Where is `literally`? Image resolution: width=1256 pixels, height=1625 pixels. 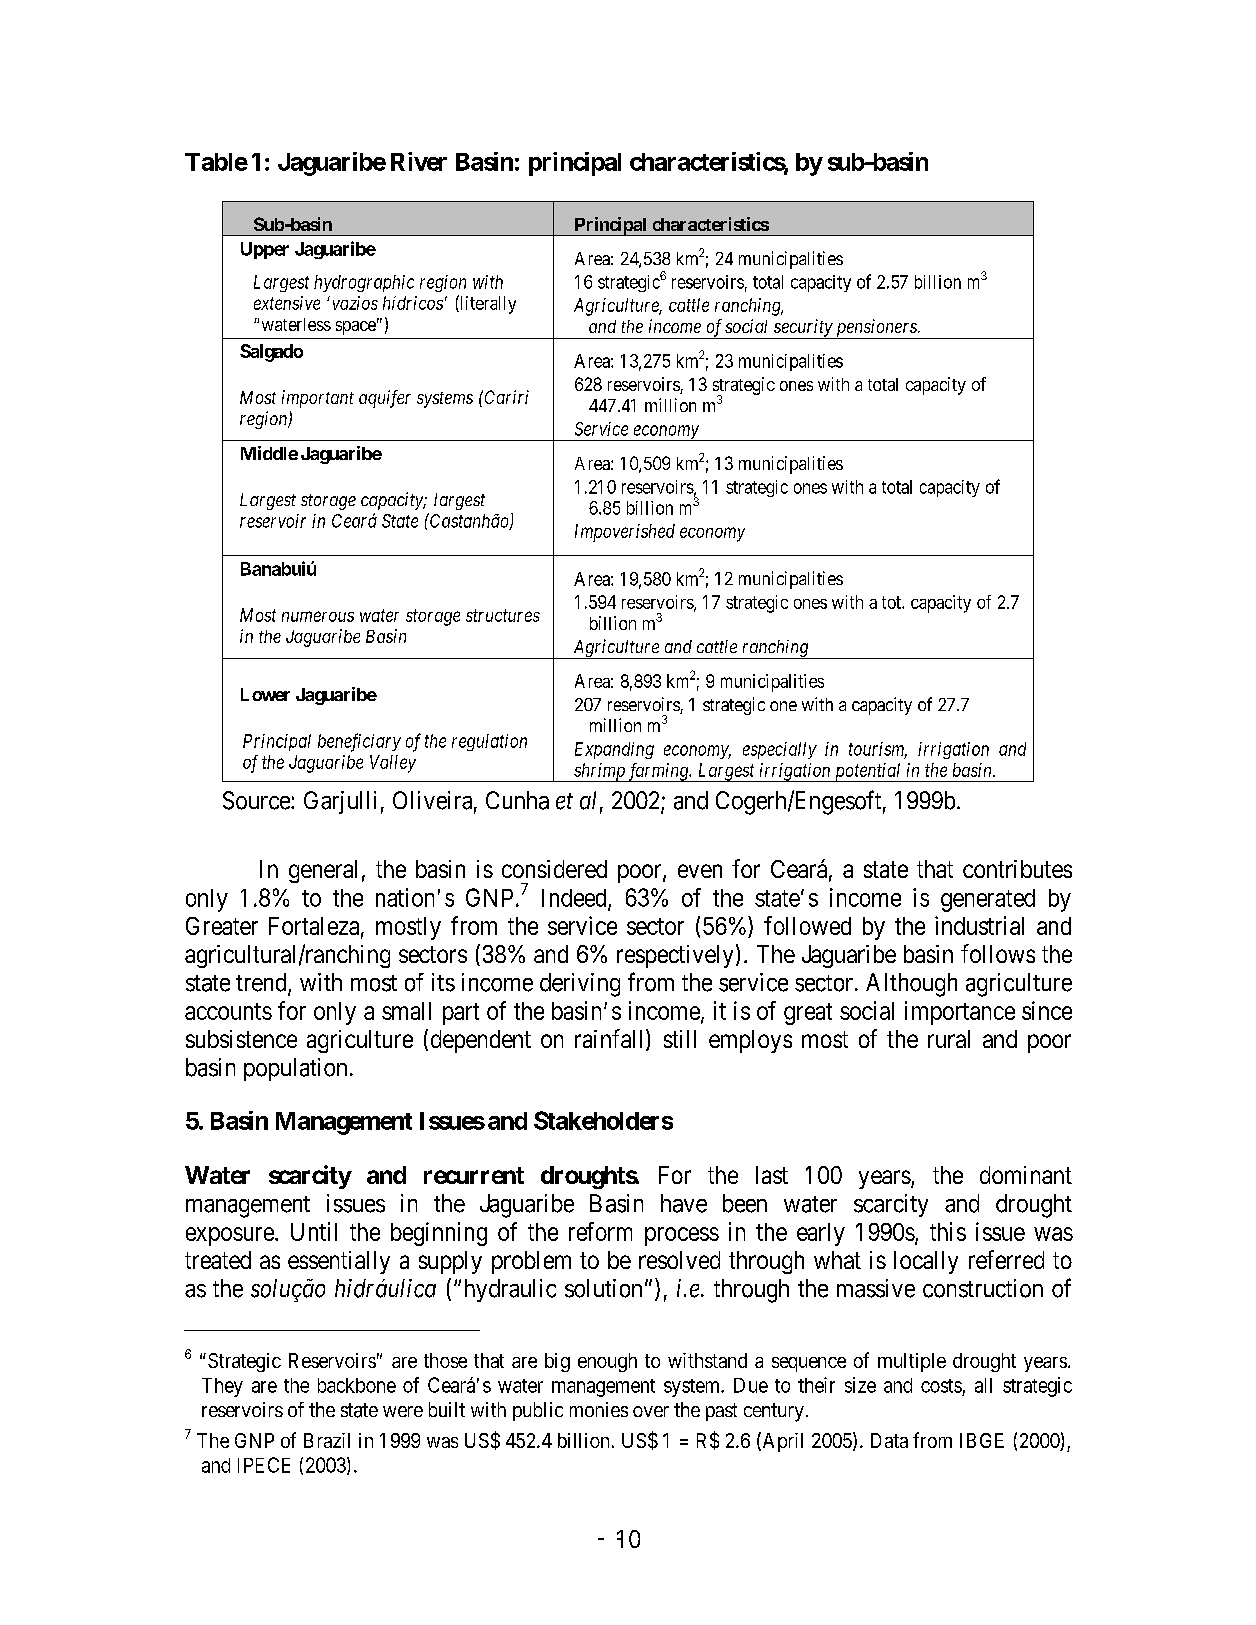
literally is located at coordinates (487, 304).
